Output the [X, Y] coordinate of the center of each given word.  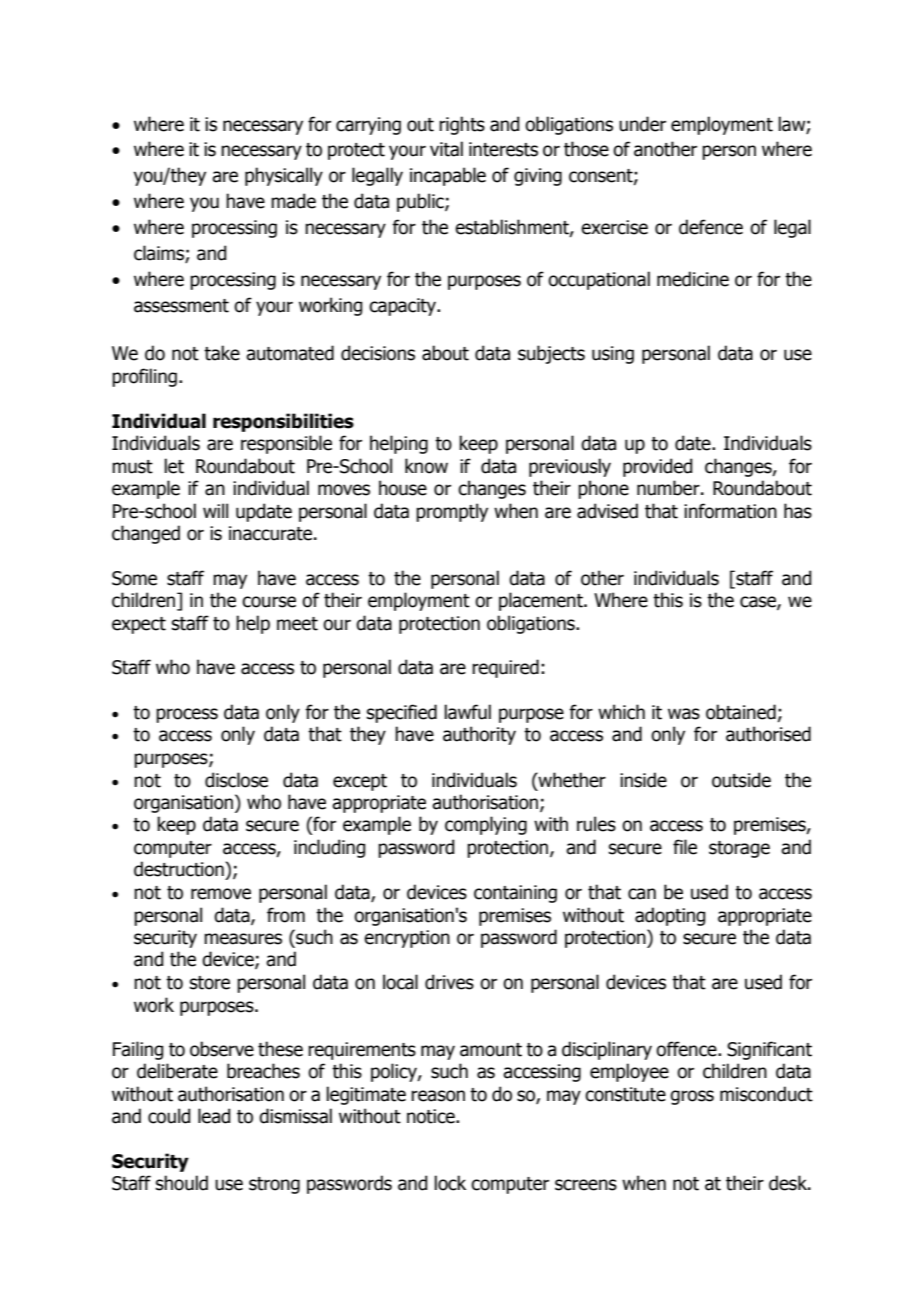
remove [221, 894]
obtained [741, 712]
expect [139, 625]
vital [446, 149]
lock [450, 1183]
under [642, 124]
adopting [670, 916]
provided [657, 467]
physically [284, 176]
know [426, 466]
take [222, 353]
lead [214, 1116]
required [505, 668]
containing [515, 894]
